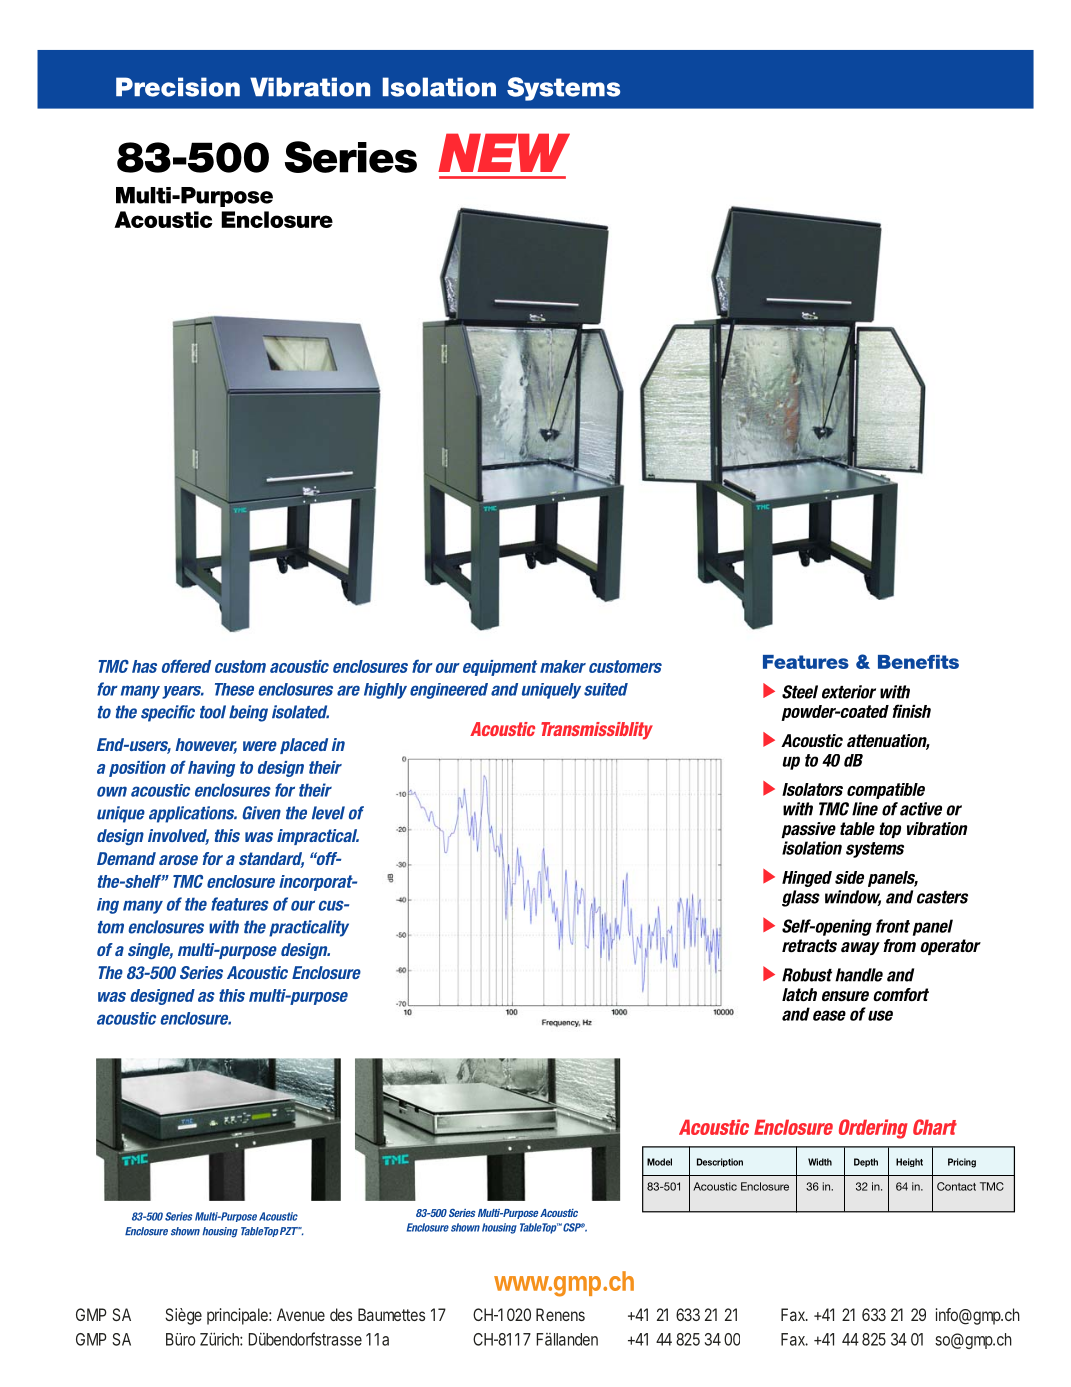  What do you see at coordinates (962, 1163) in the image?
I see `Pricing` at bounding box center [962, 1163].
